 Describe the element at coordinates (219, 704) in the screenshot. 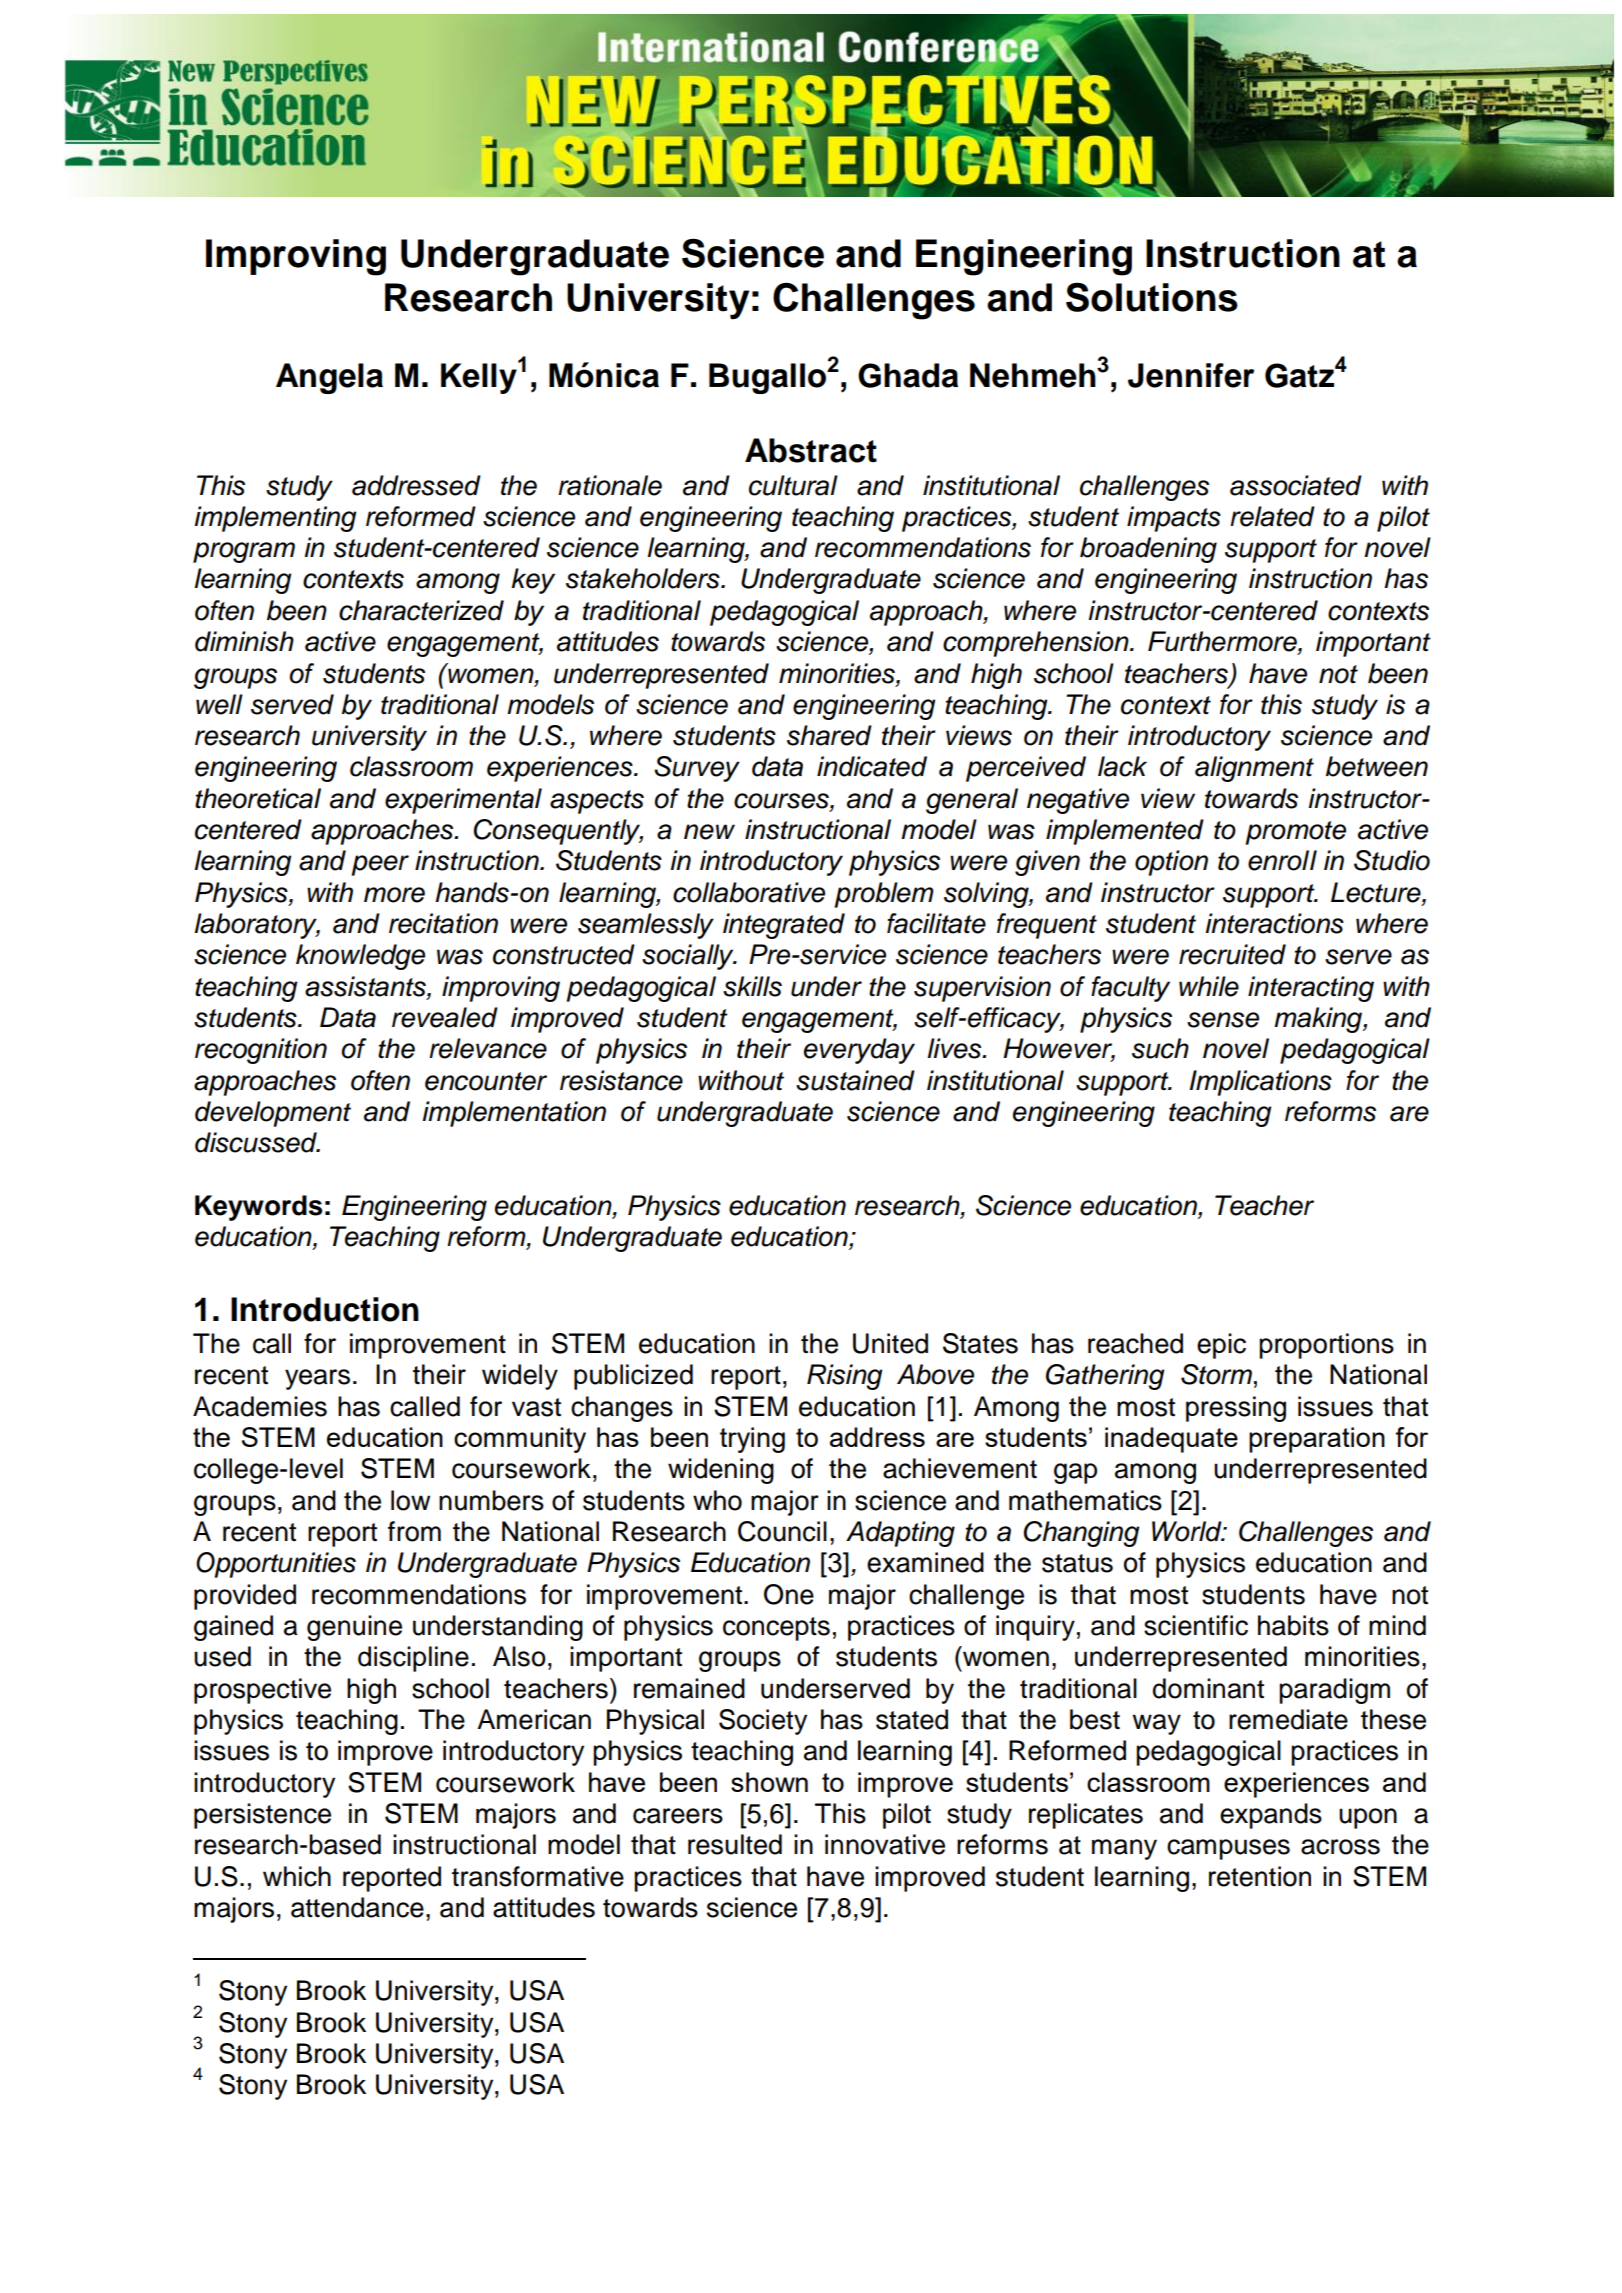

I see `well` at that location.
